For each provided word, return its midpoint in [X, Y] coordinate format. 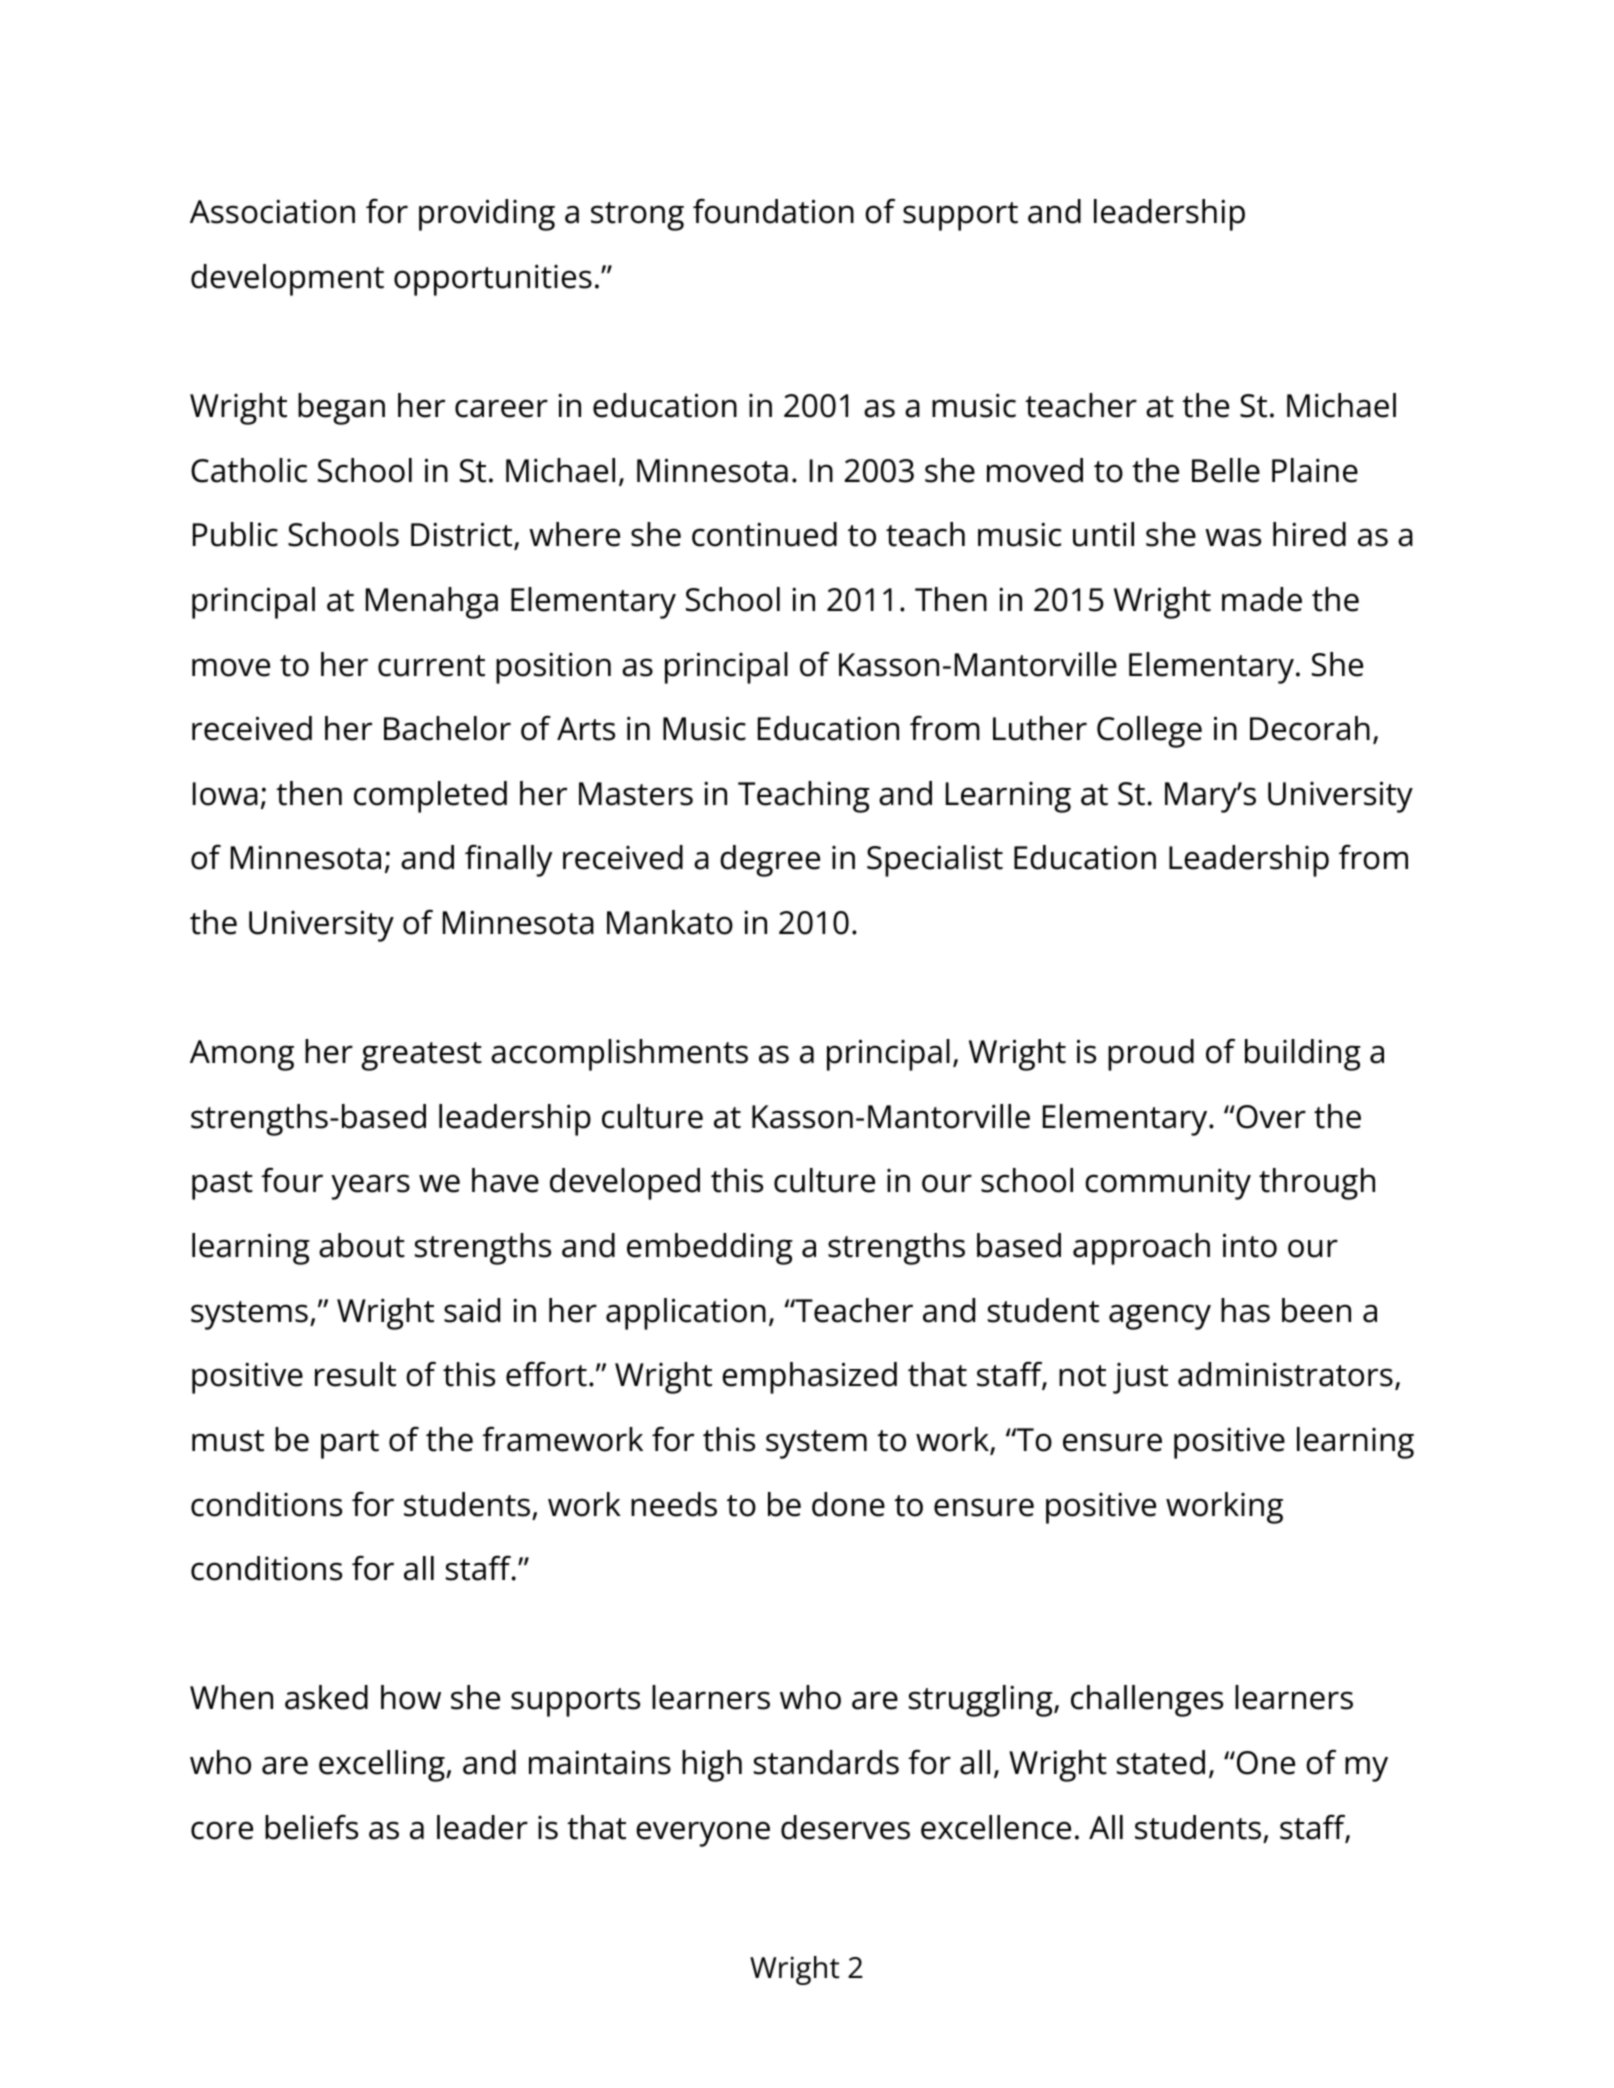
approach [1141, 1249]
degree [770, 861]
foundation [773, 211]
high [712, 1766]
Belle [1226, 470]
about [362, 1245]
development [287, 280]
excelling [383, 1766]
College [1149, 732]
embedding [710, 1249]
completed [430, 797]
